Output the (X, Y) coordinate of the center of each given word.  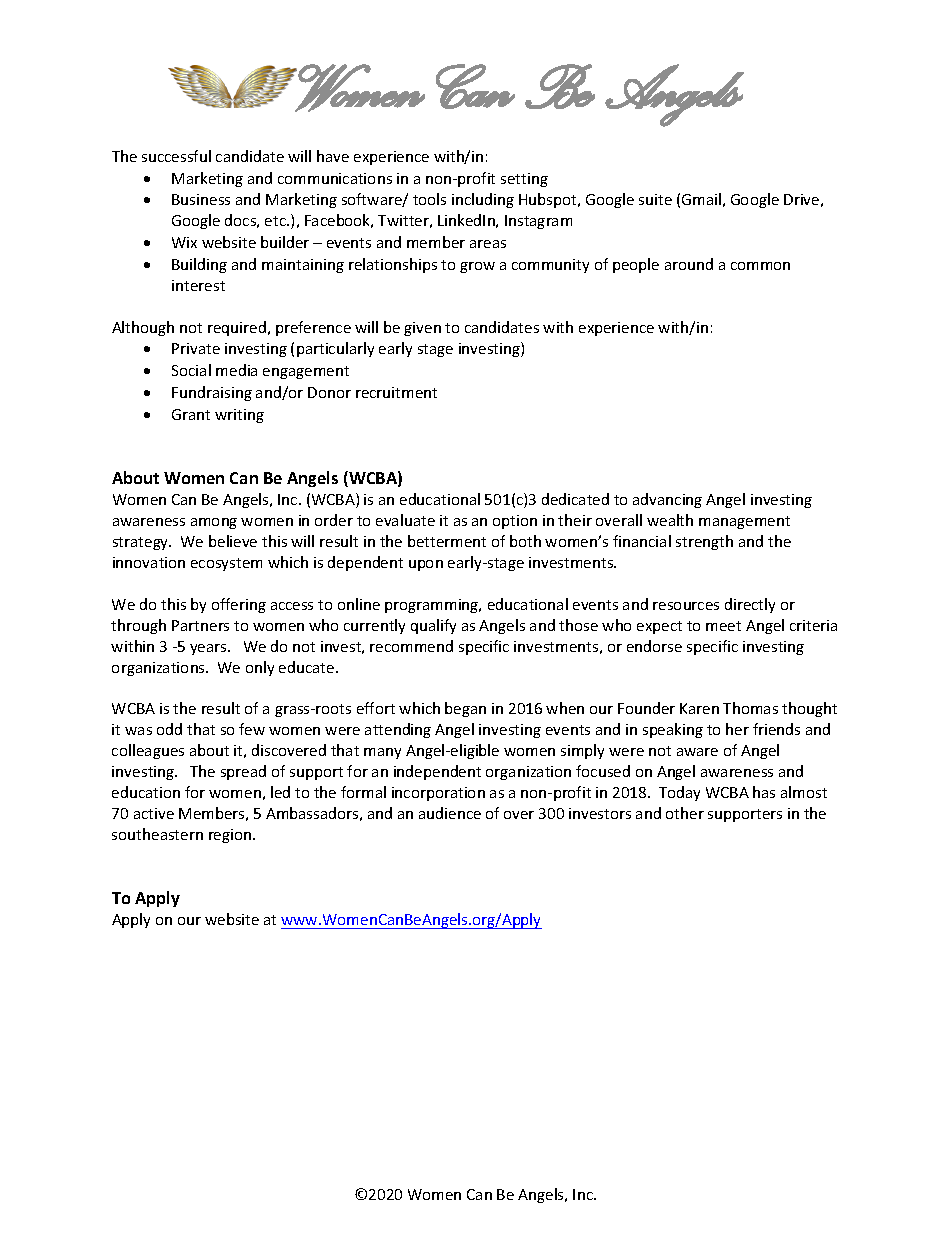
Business (201, 199)
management (744, 522)
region (231, 836)
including (483, 200)
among (214, 523)
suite (655, 199)
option (515, 522)
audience (450, 813)
